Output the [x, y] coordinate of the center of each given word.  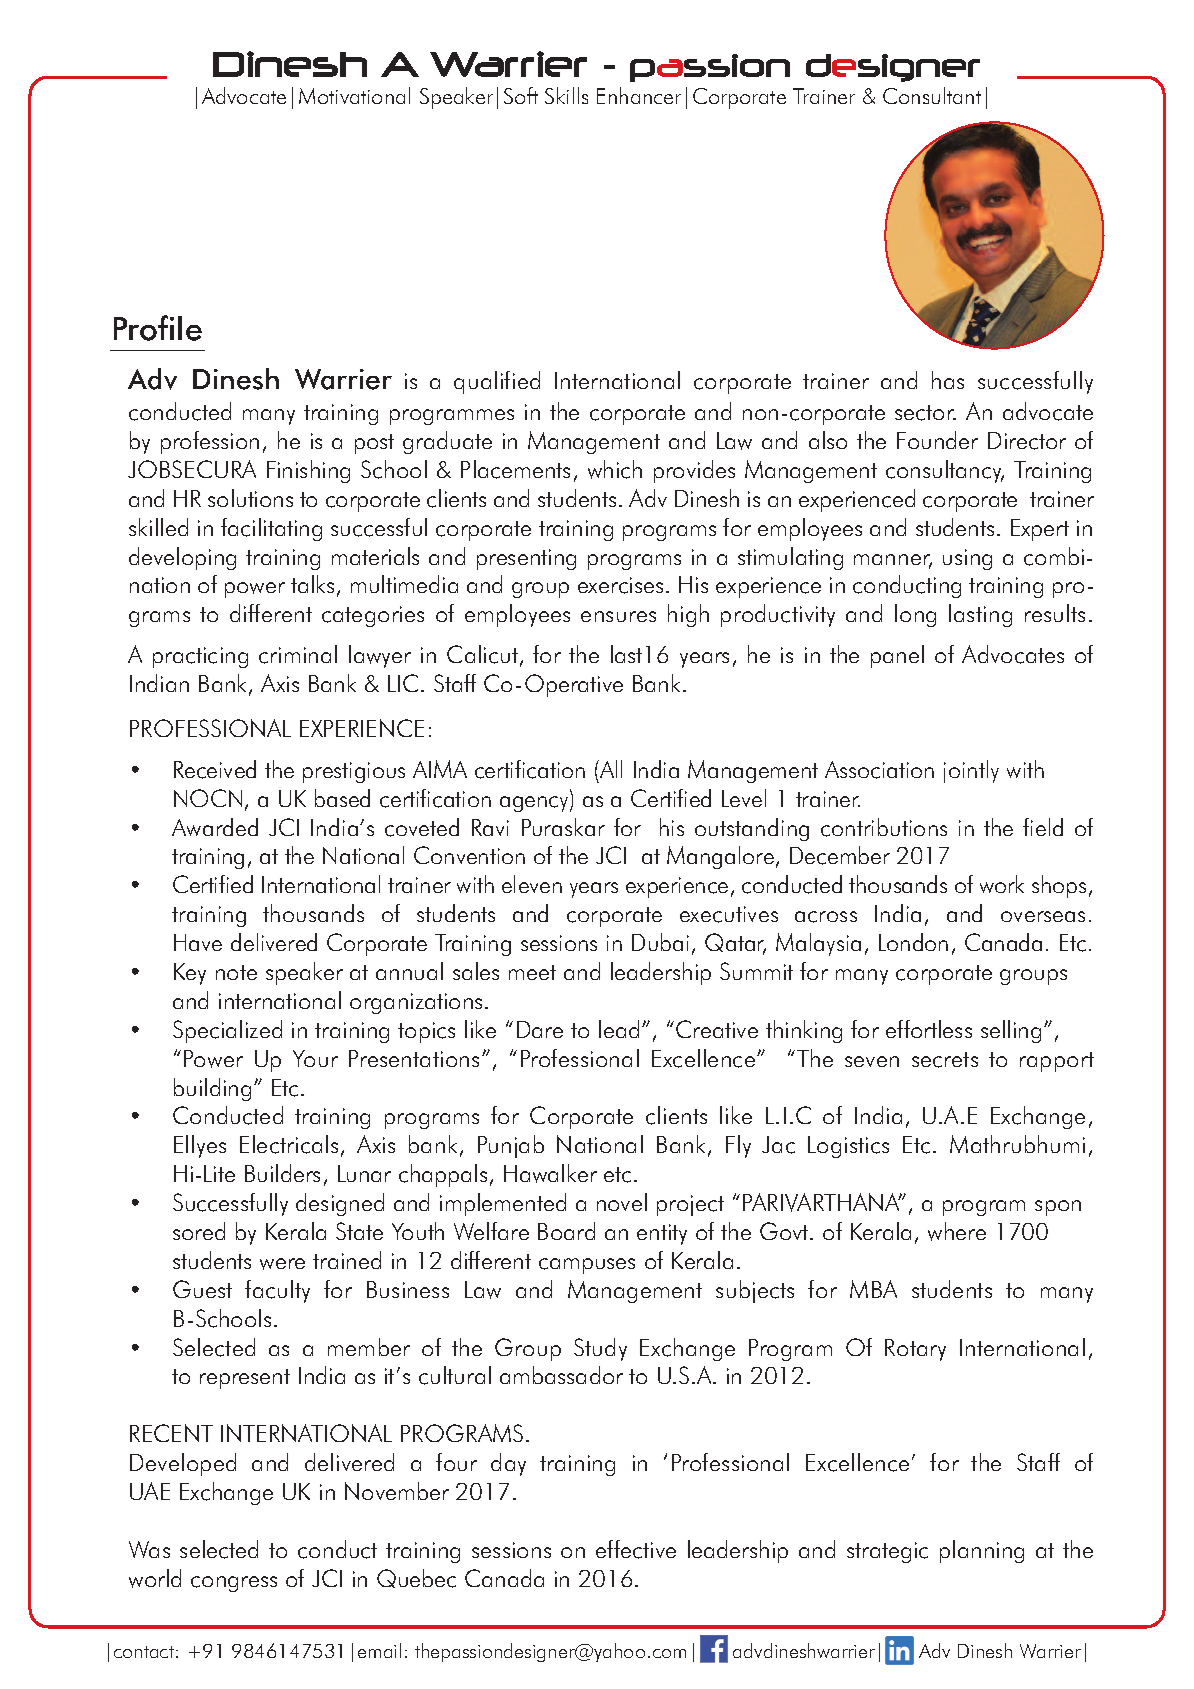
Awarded [215, 827]
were [282, 1264]
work [1002, 884]
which [615, 469]
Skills [566, 95]
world [155, 1578]
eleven [532, 884]
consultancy [945, 471]
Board [566, 1231]
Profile [158, 328]
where [957, 1231]
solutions [250, 498]
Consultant [932, 95]
